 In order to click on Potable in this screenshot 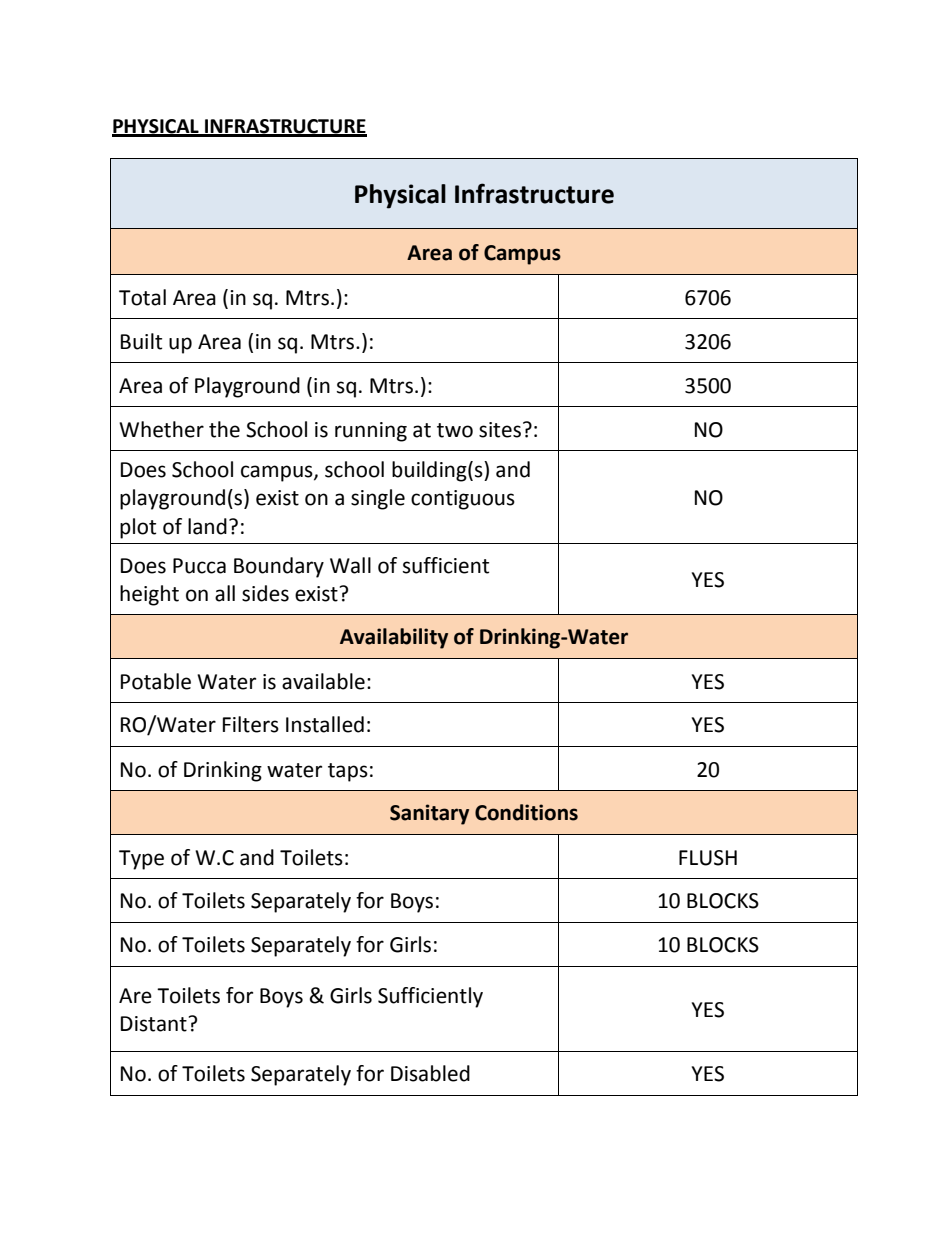, I will do `click(156, 681)`.
